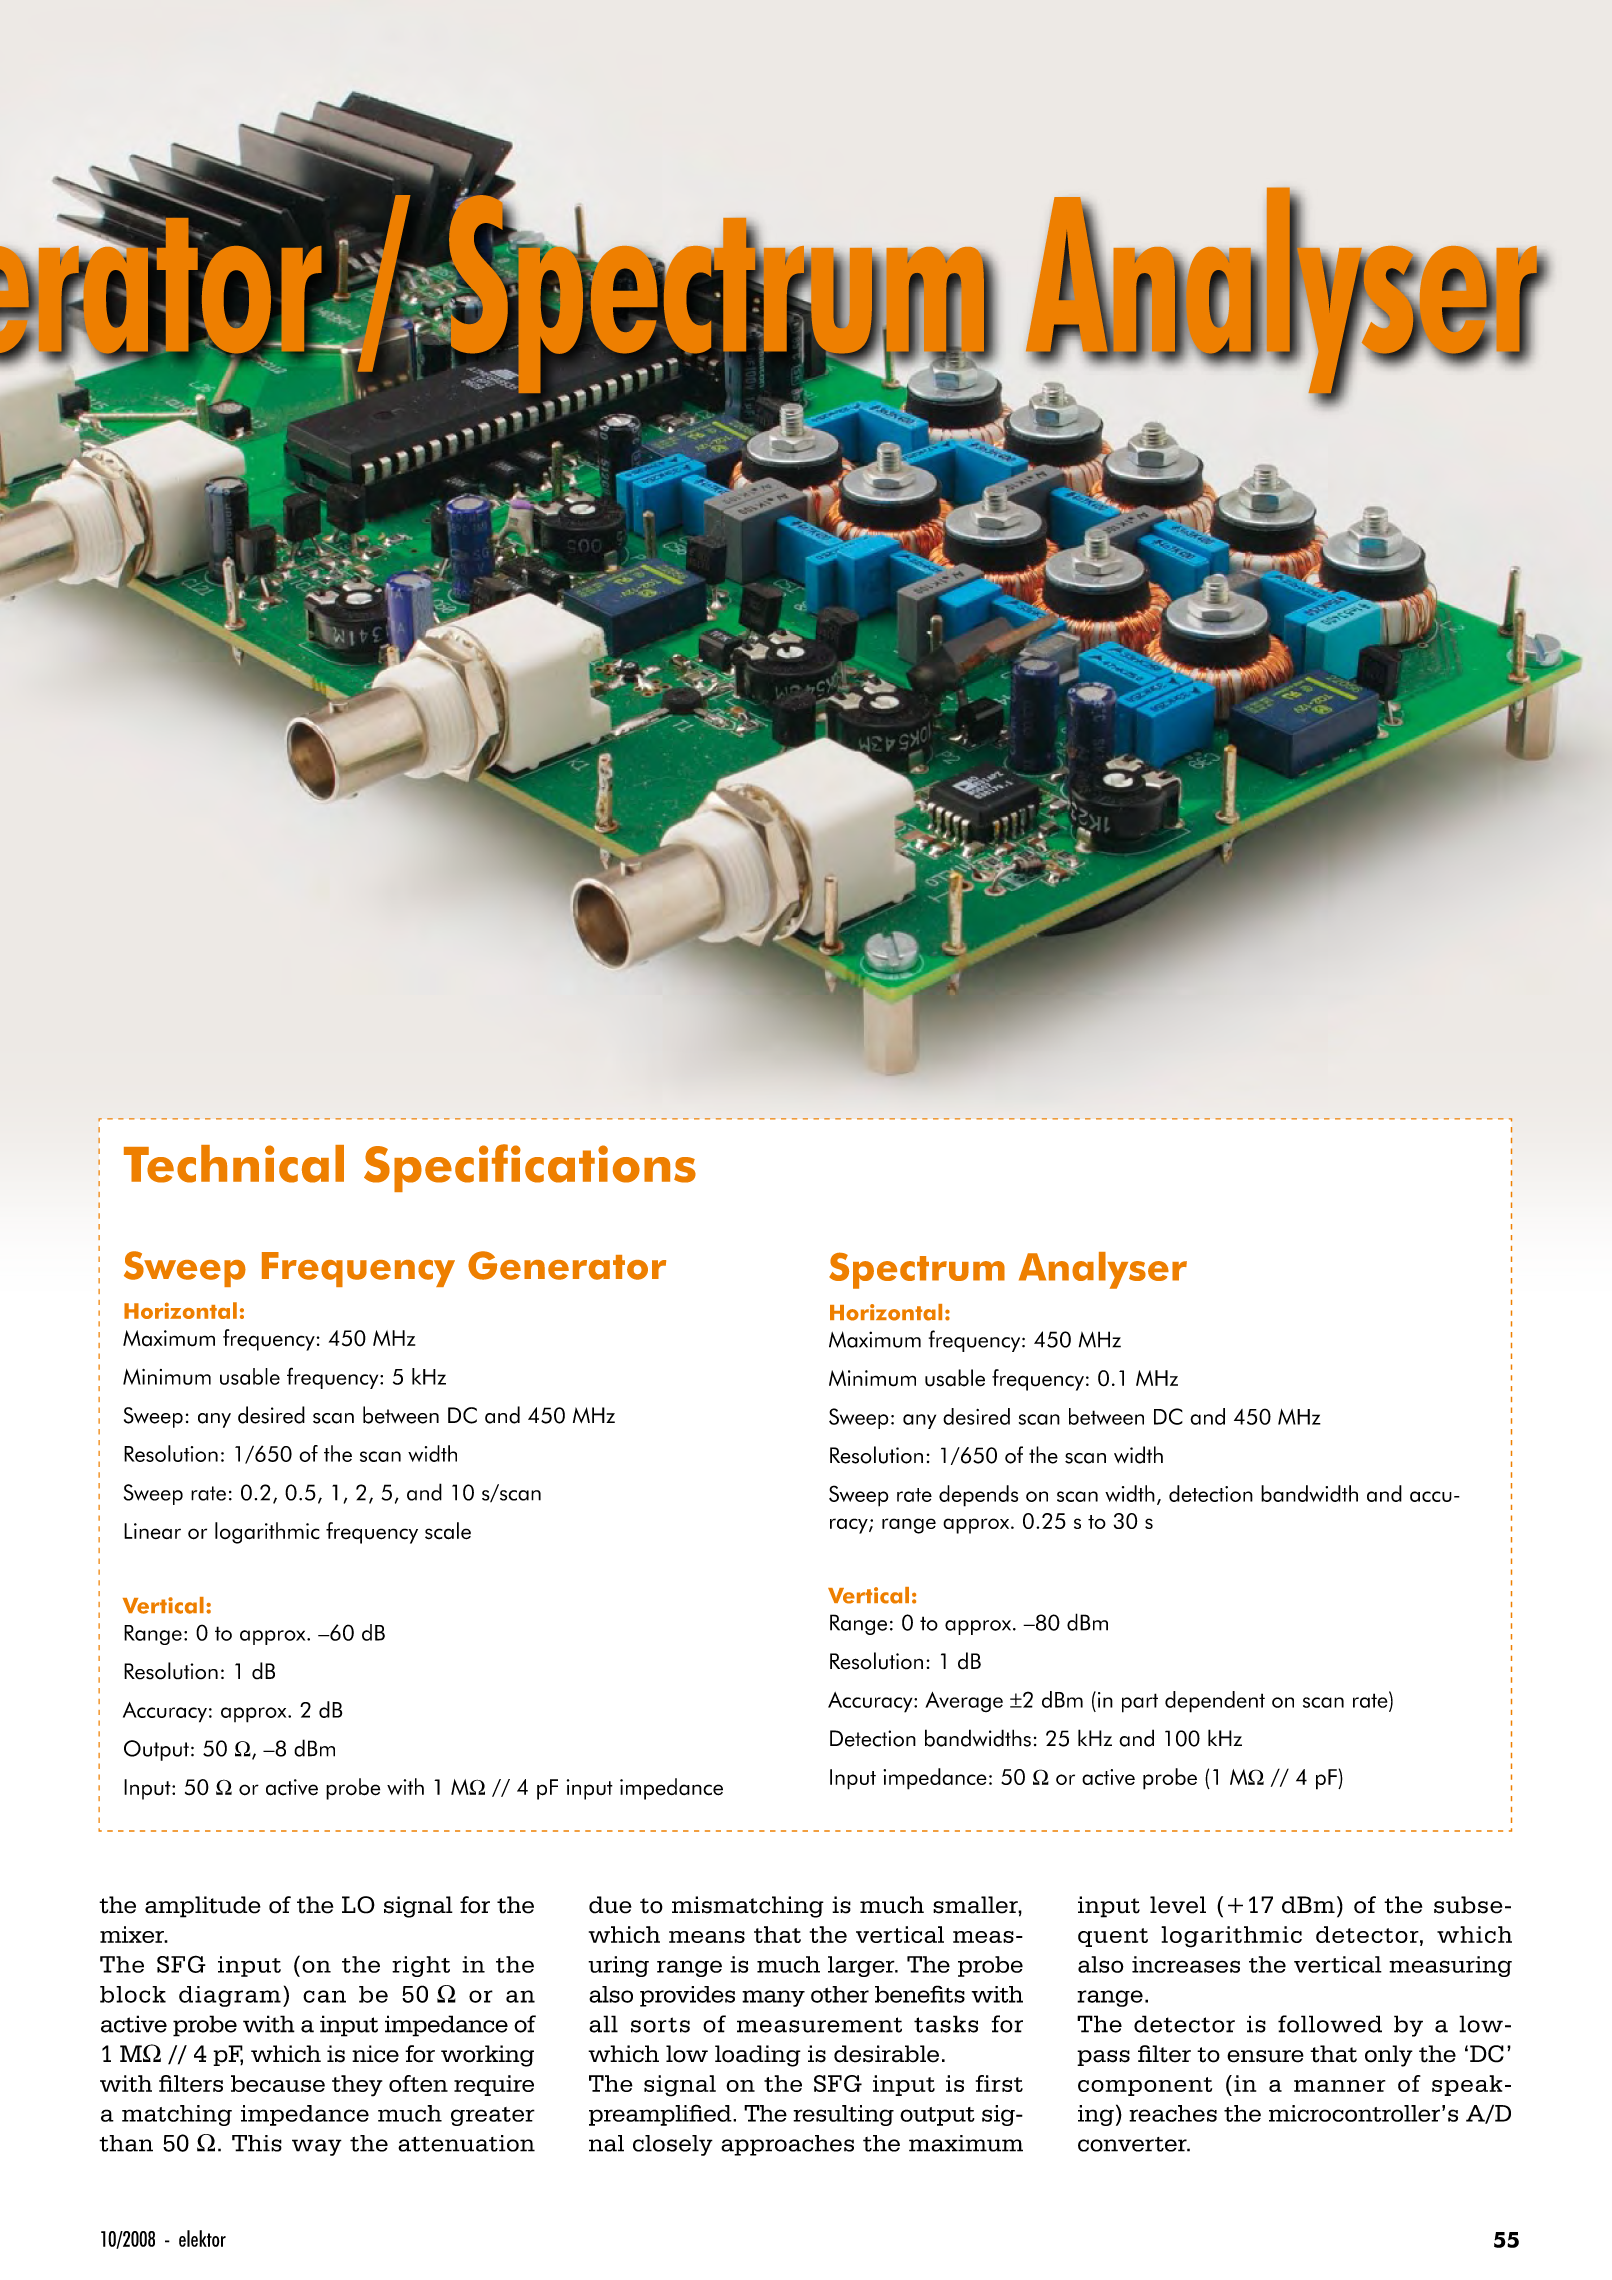 Image resolution: width=1612 pixels, height=2280 pixels. Describe the element at coordinates (234, 1164) in the page. I see `Technical` at that location.
